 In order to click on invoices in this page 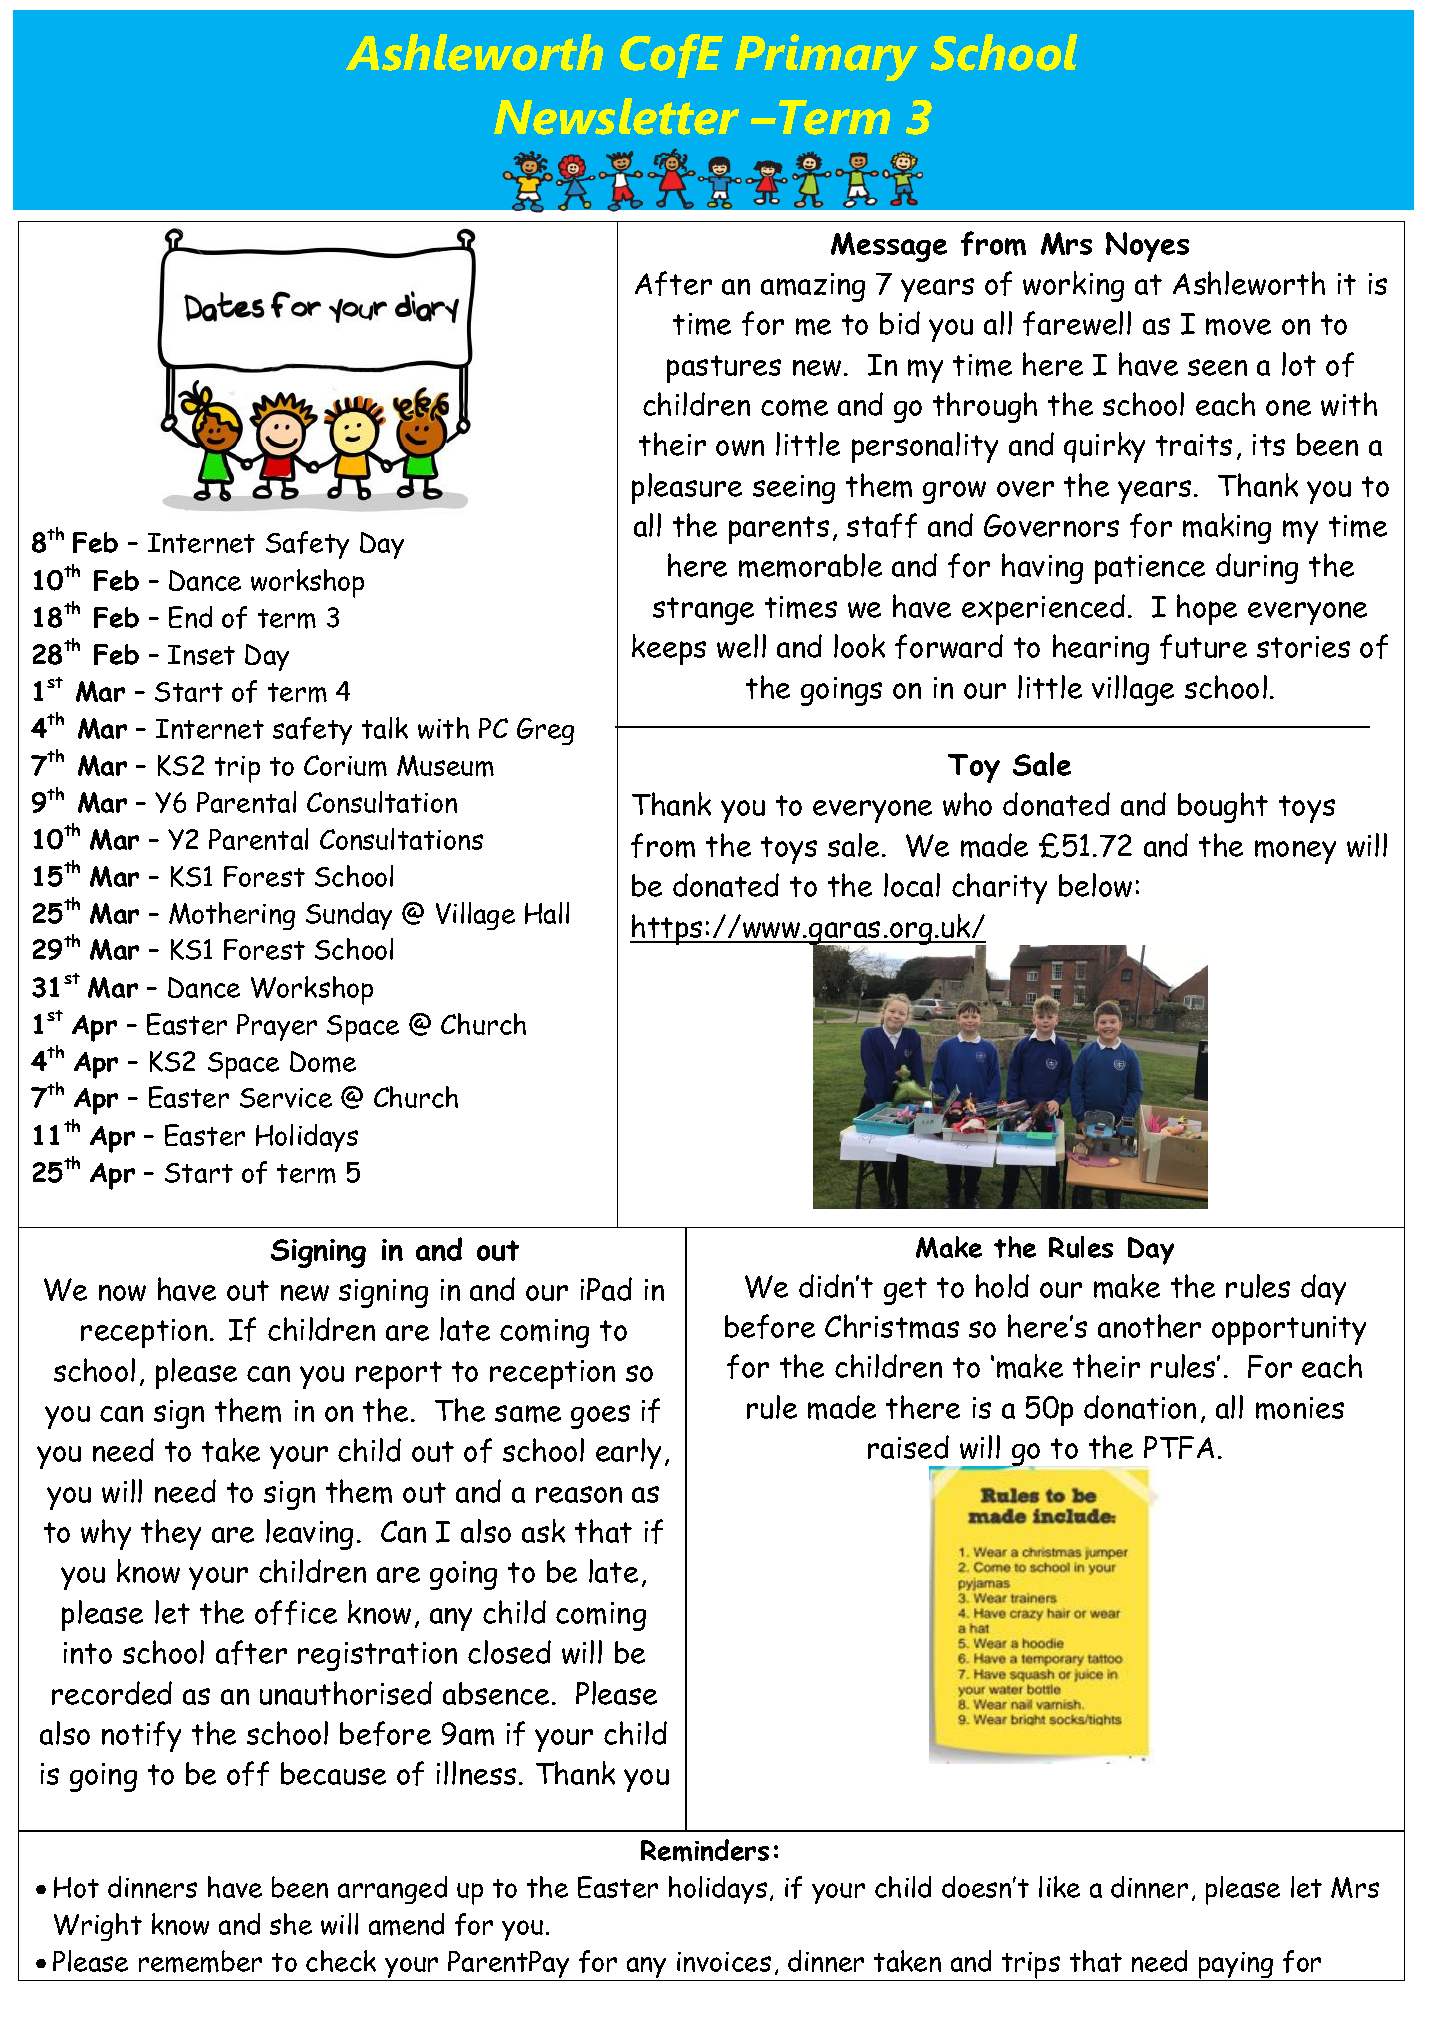, I will do `click(724, 1962)`.
